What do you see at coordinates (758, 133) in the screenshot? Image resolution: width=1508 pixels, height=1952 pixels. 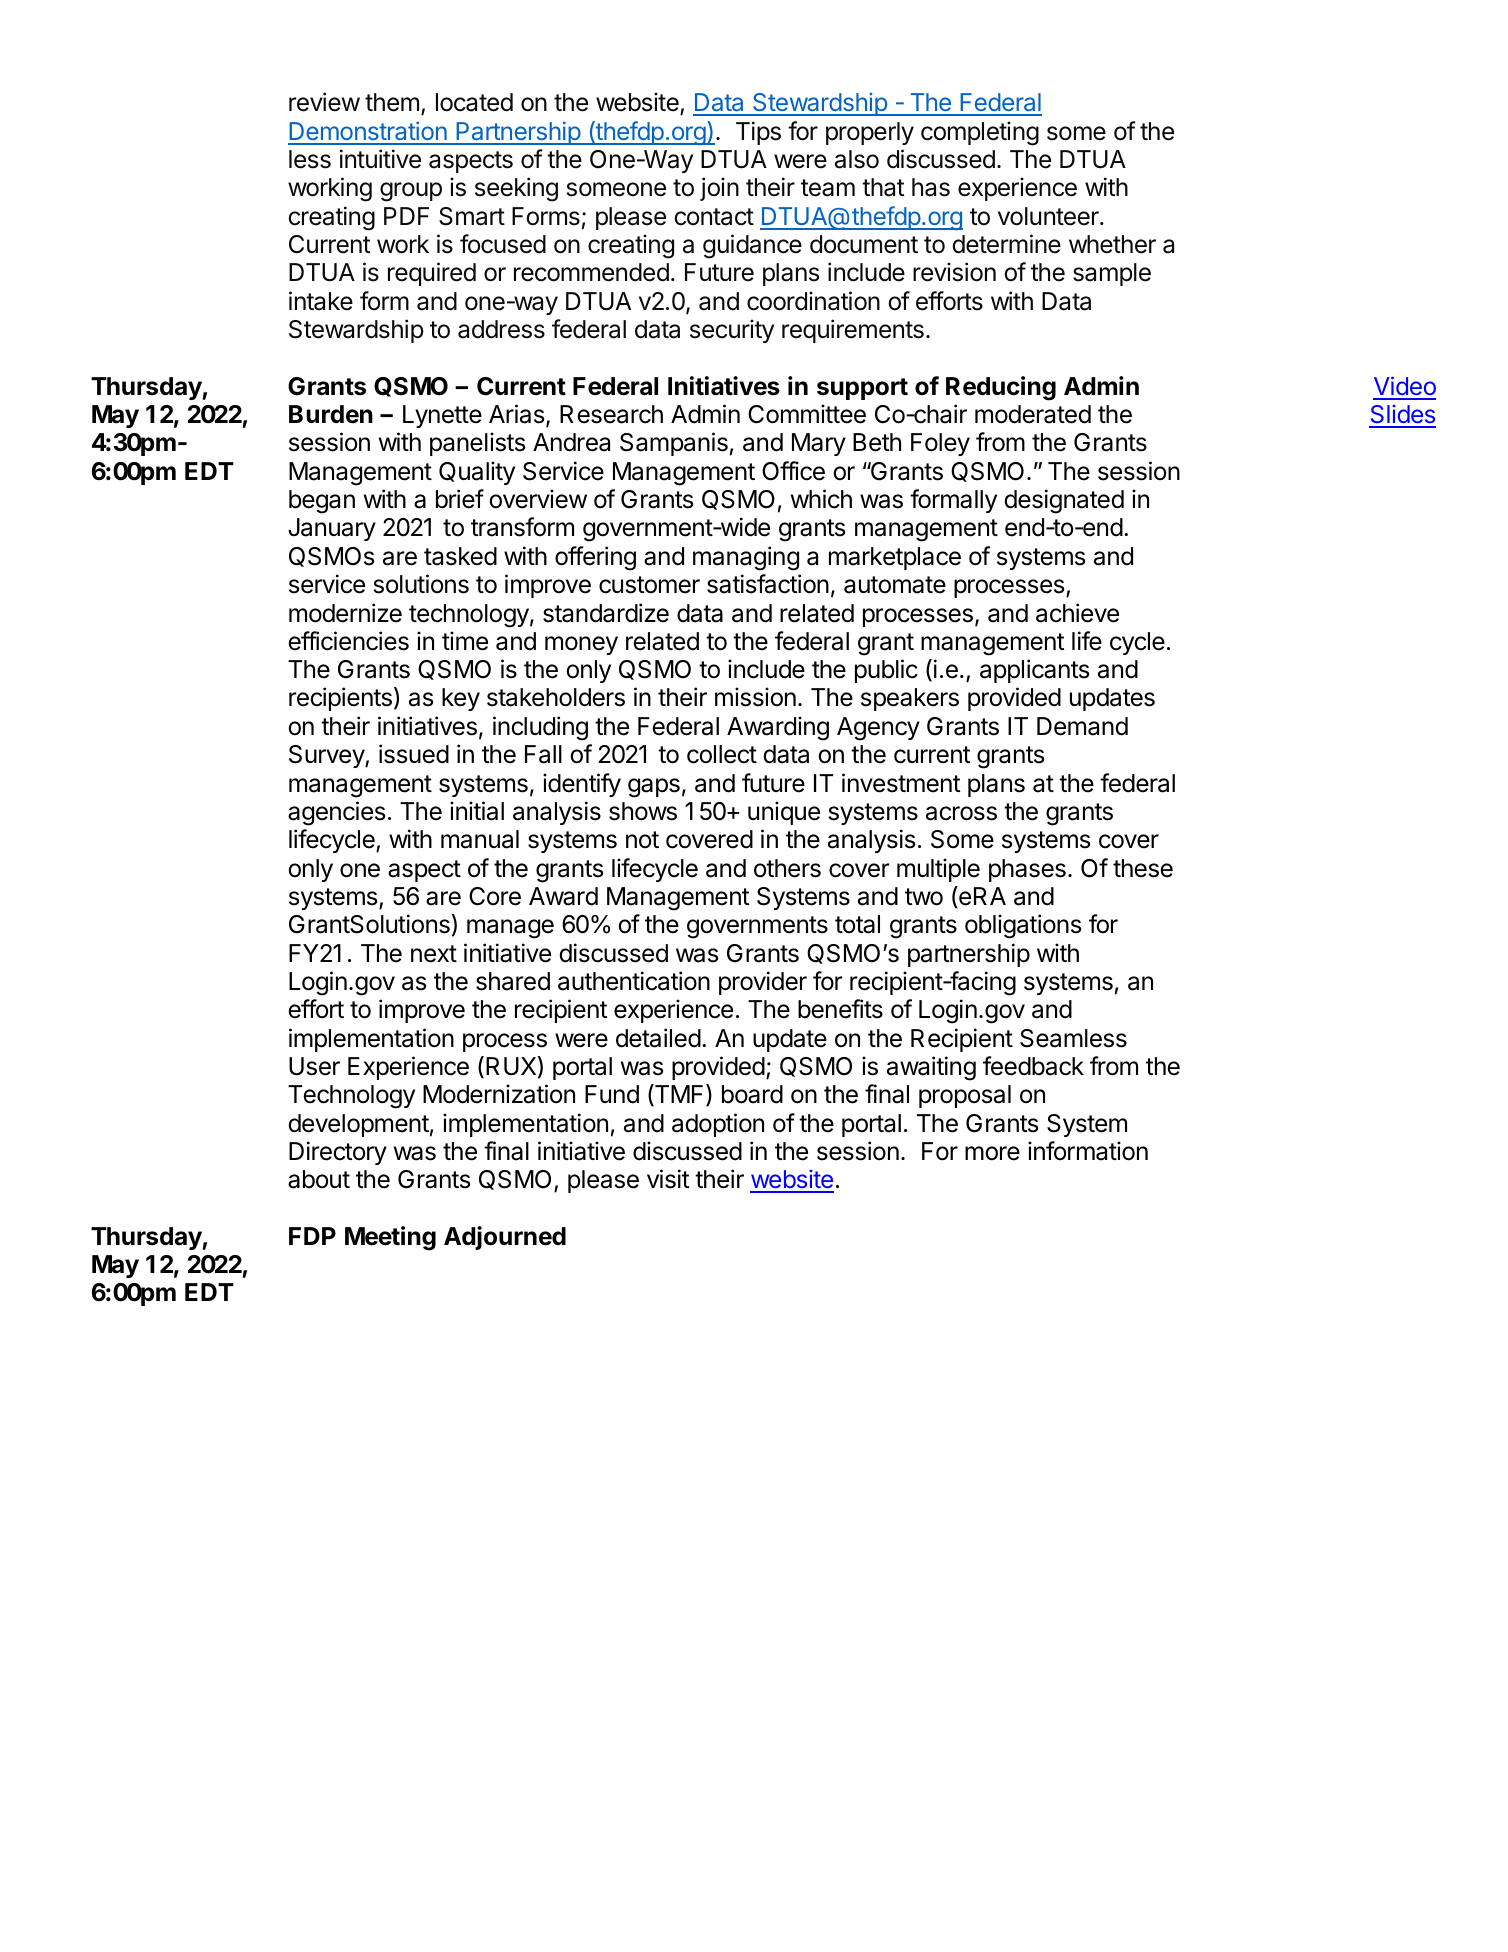 I see `Tips` at bounding box center [758, 133].
